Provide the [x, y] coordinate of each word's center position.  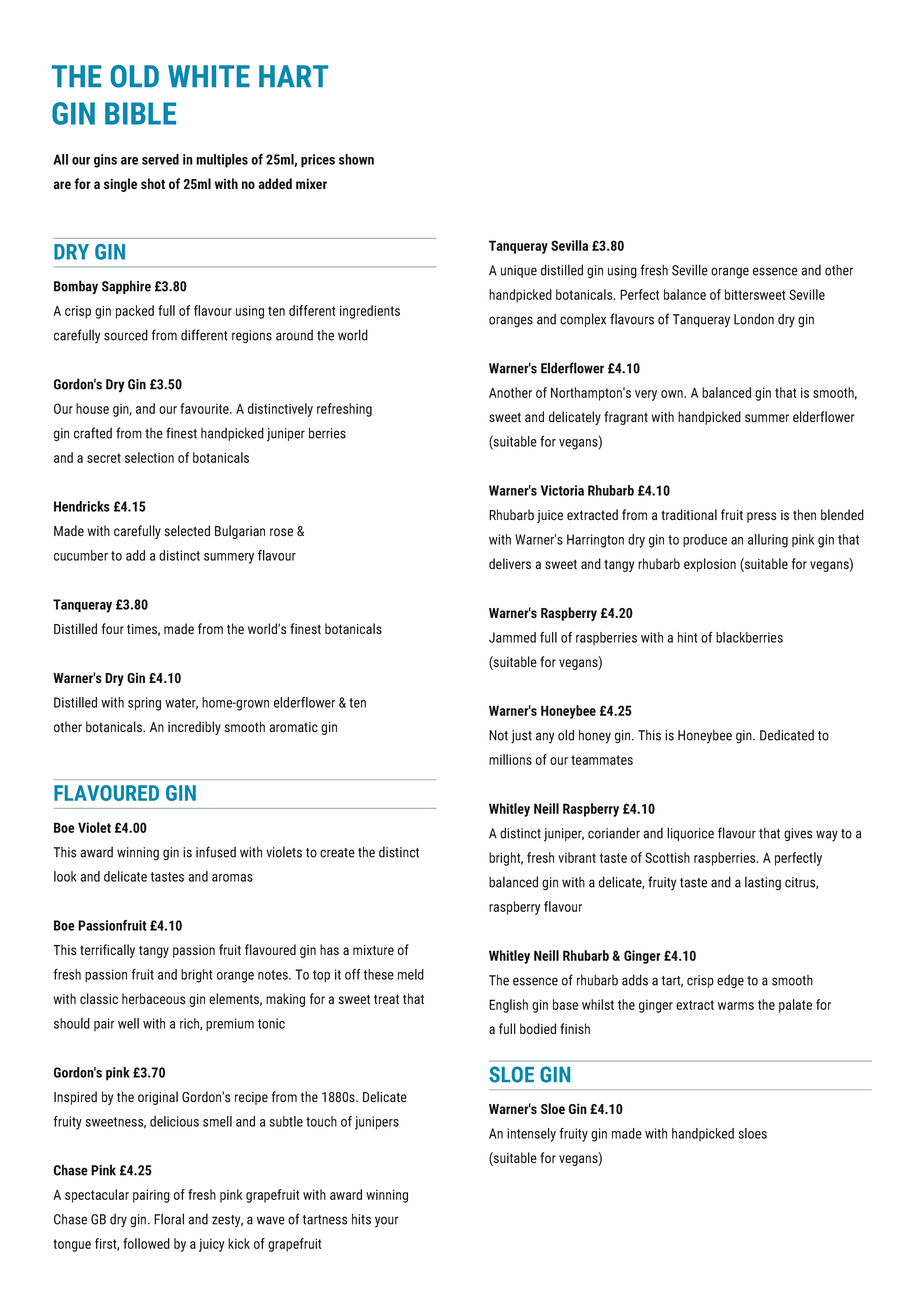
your [387, 1222]
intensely [531, 1135]
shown [356, 159]
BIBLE [140, 113]
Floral [169, 1219]
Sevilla [569, 245]
